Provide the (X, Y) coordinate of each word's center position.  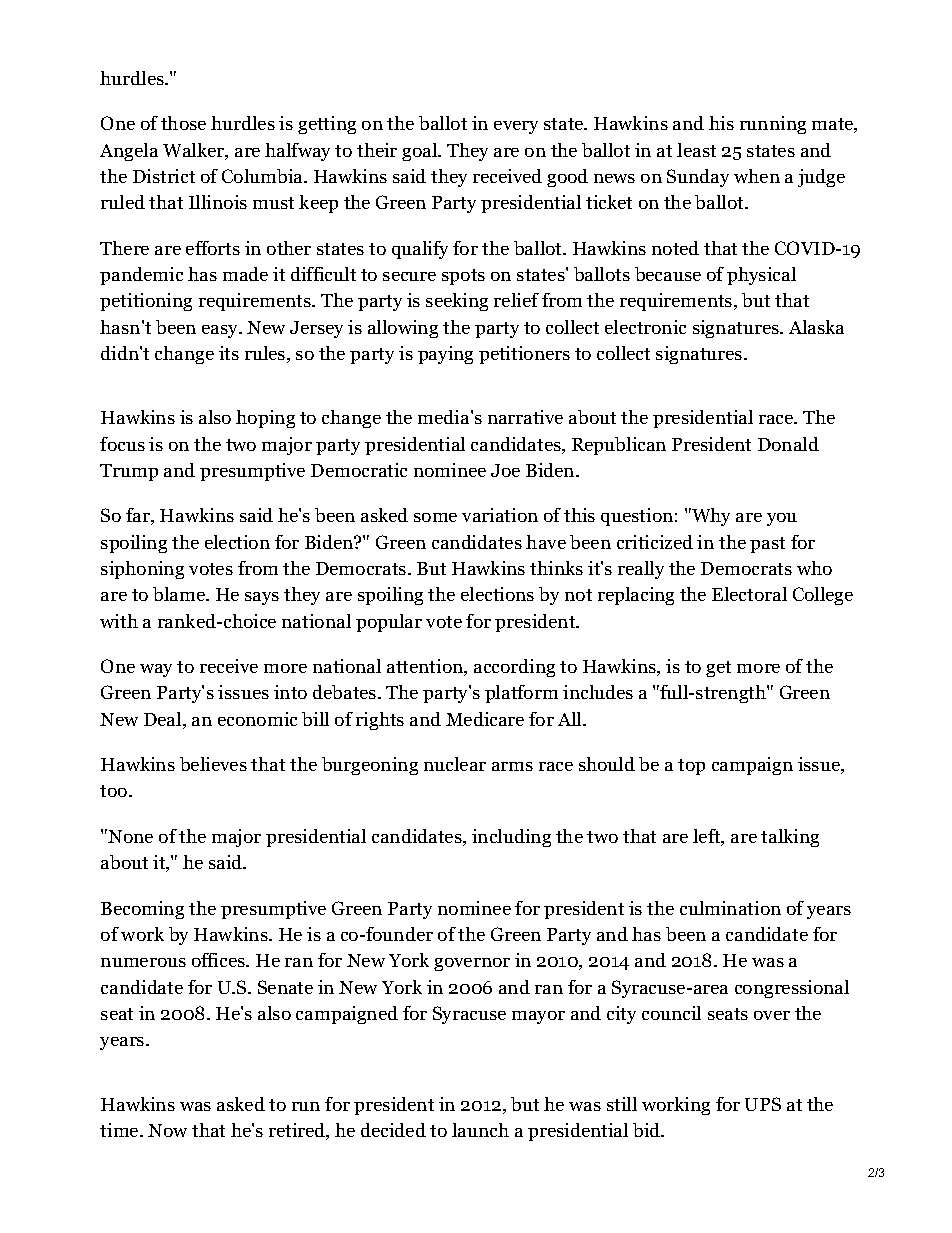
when (757, 176)
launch (480, 1130)
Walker (195, 151)
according (514, 668)
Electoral (749, 594)
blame (180, 594)
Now (167, 1130)
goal (421, 152)
